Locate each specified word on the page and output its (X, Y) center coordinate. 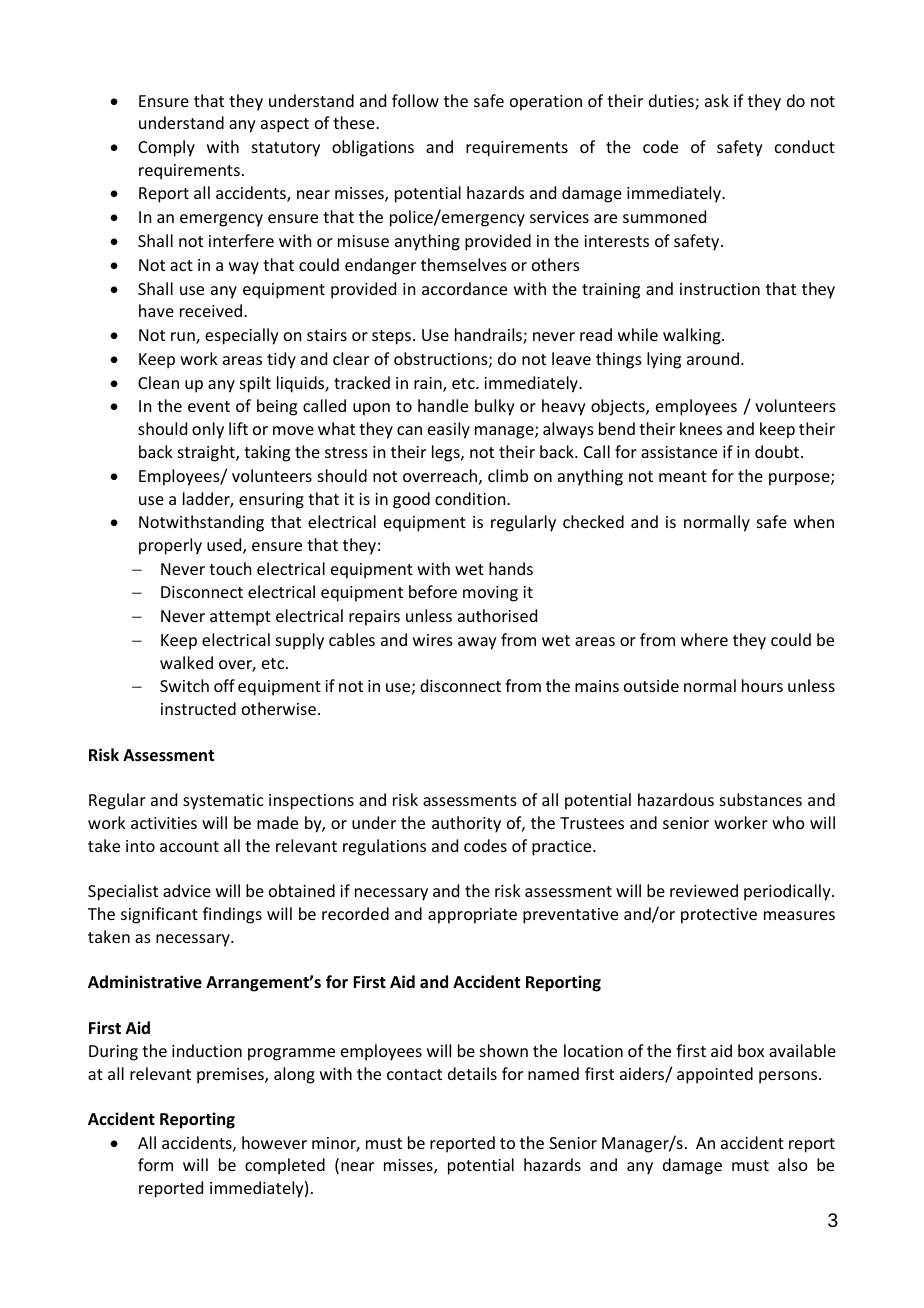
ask (717, 100)
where (704, 639)
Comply (166, 148)
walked (186, 662)
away (477, 643)
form (155, 1164)
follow (415, 100)
